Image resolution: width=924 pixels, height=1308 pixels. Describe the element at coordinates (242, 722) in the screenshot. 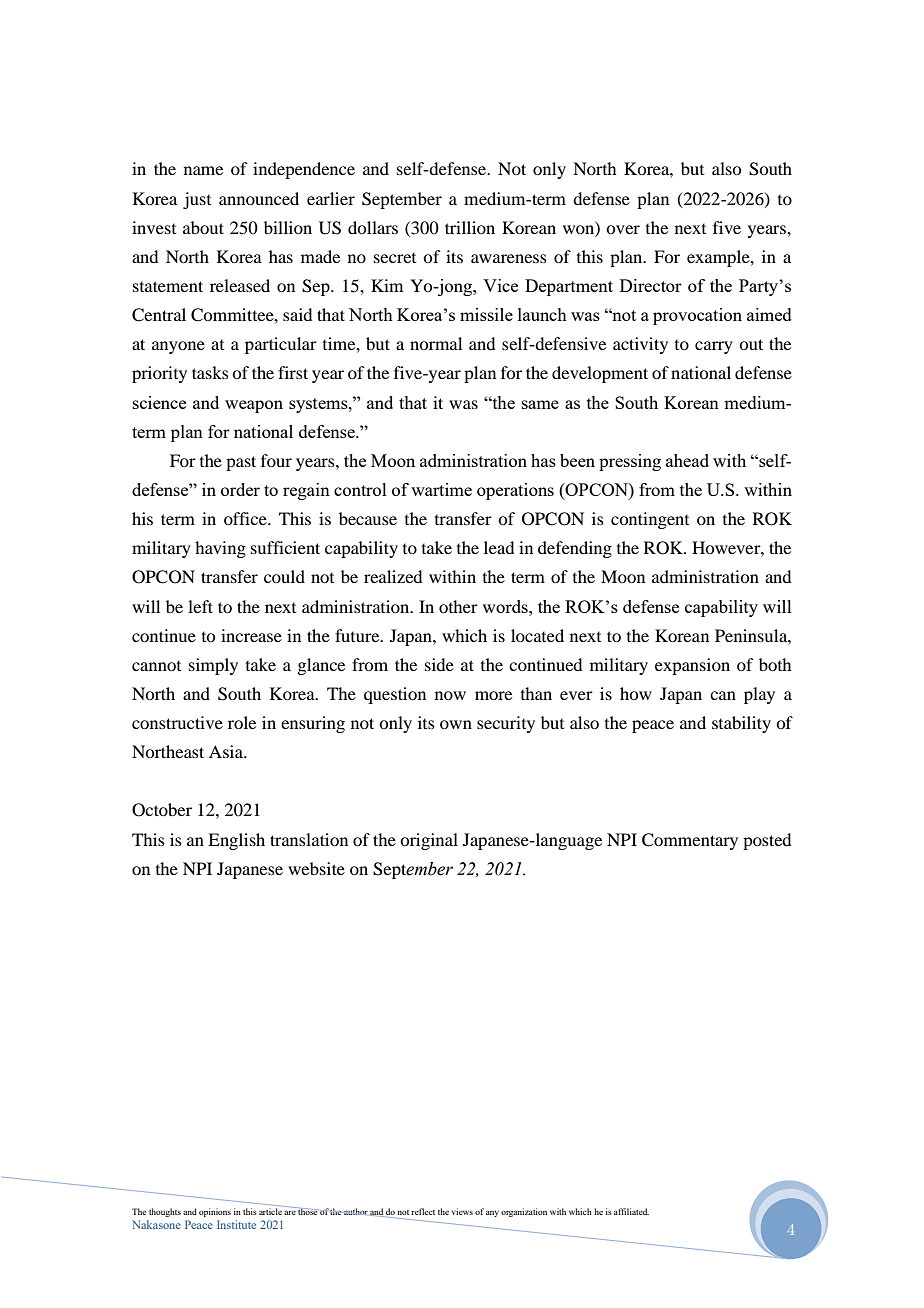

I see `role` at that location.
